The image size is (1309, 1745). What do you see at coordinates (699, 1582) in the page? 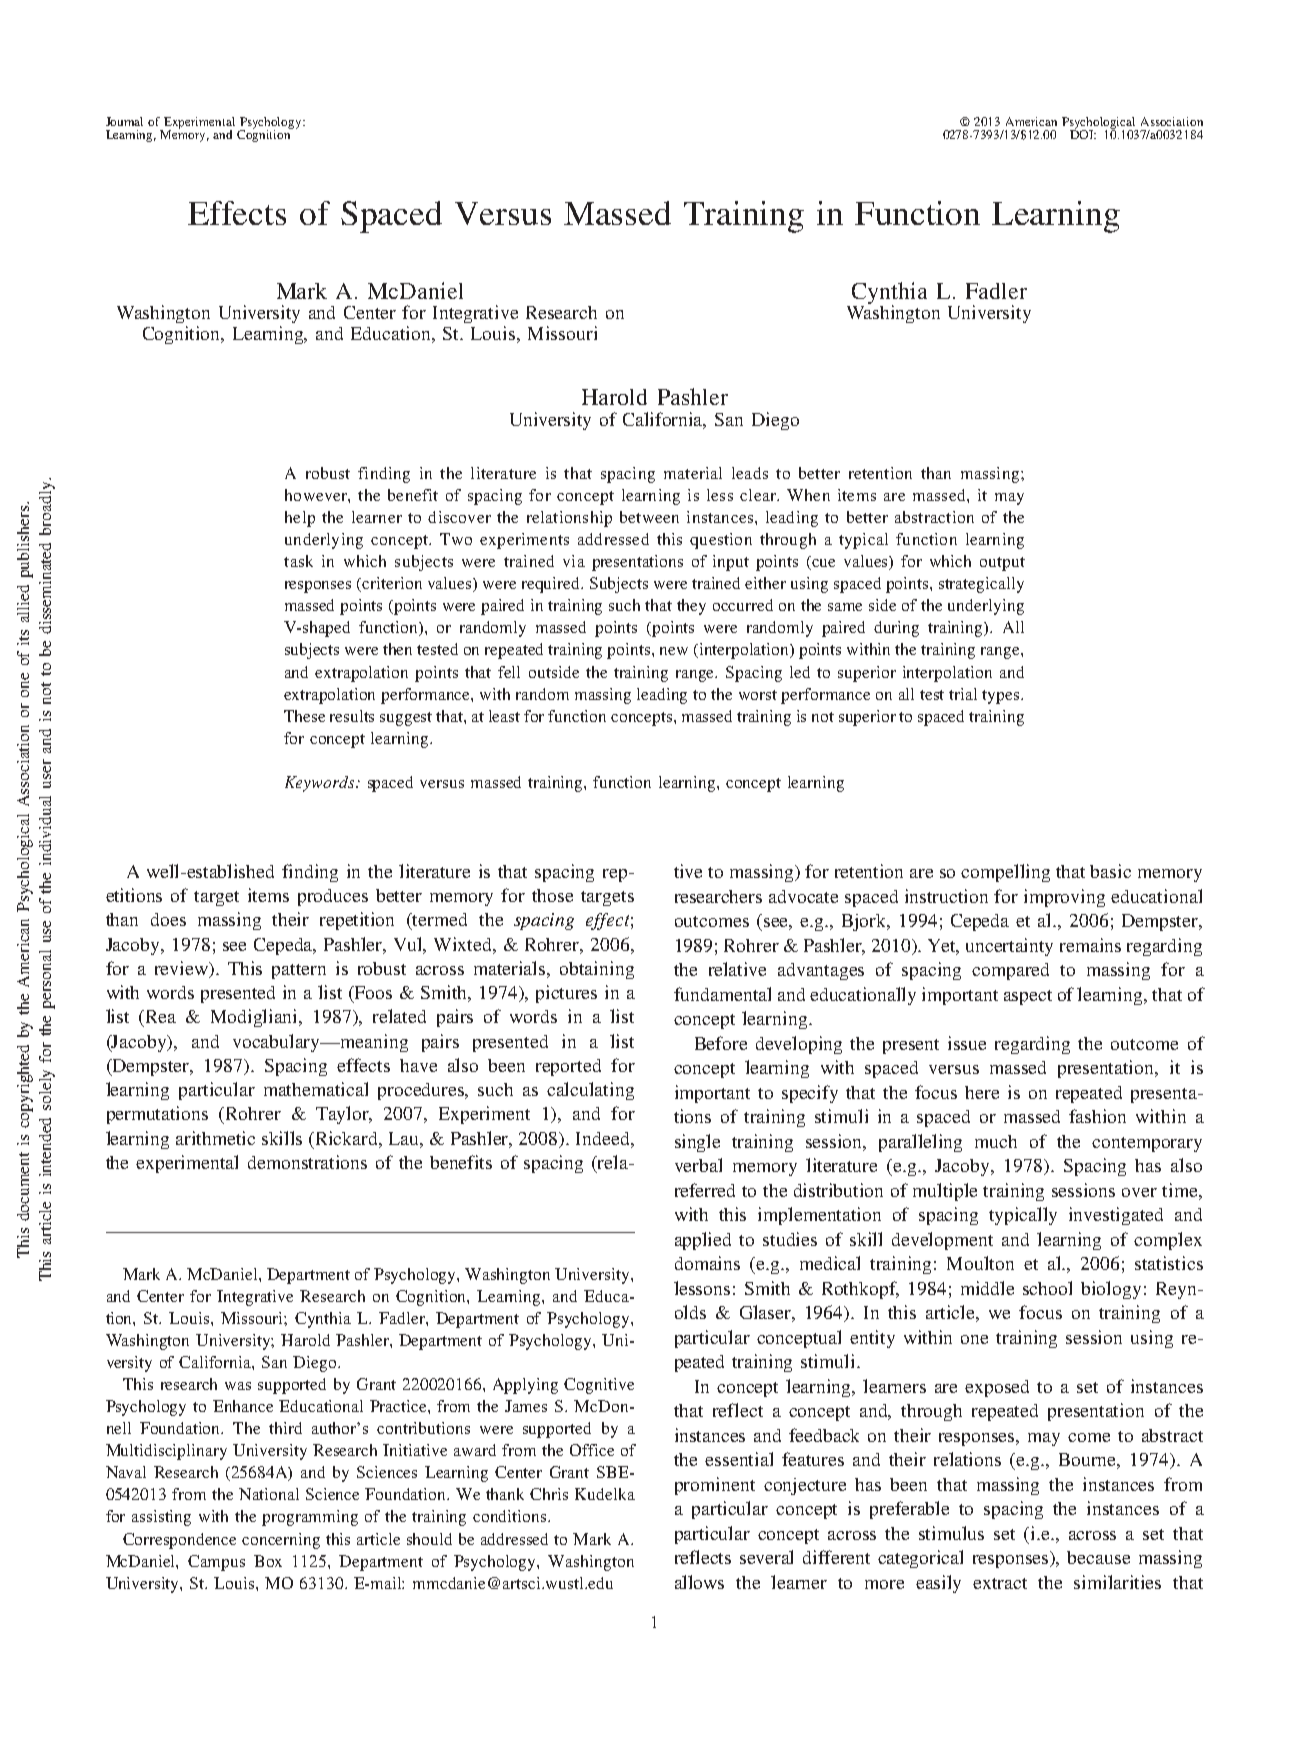
I see `allows` at bounding box center [699, 1582].
